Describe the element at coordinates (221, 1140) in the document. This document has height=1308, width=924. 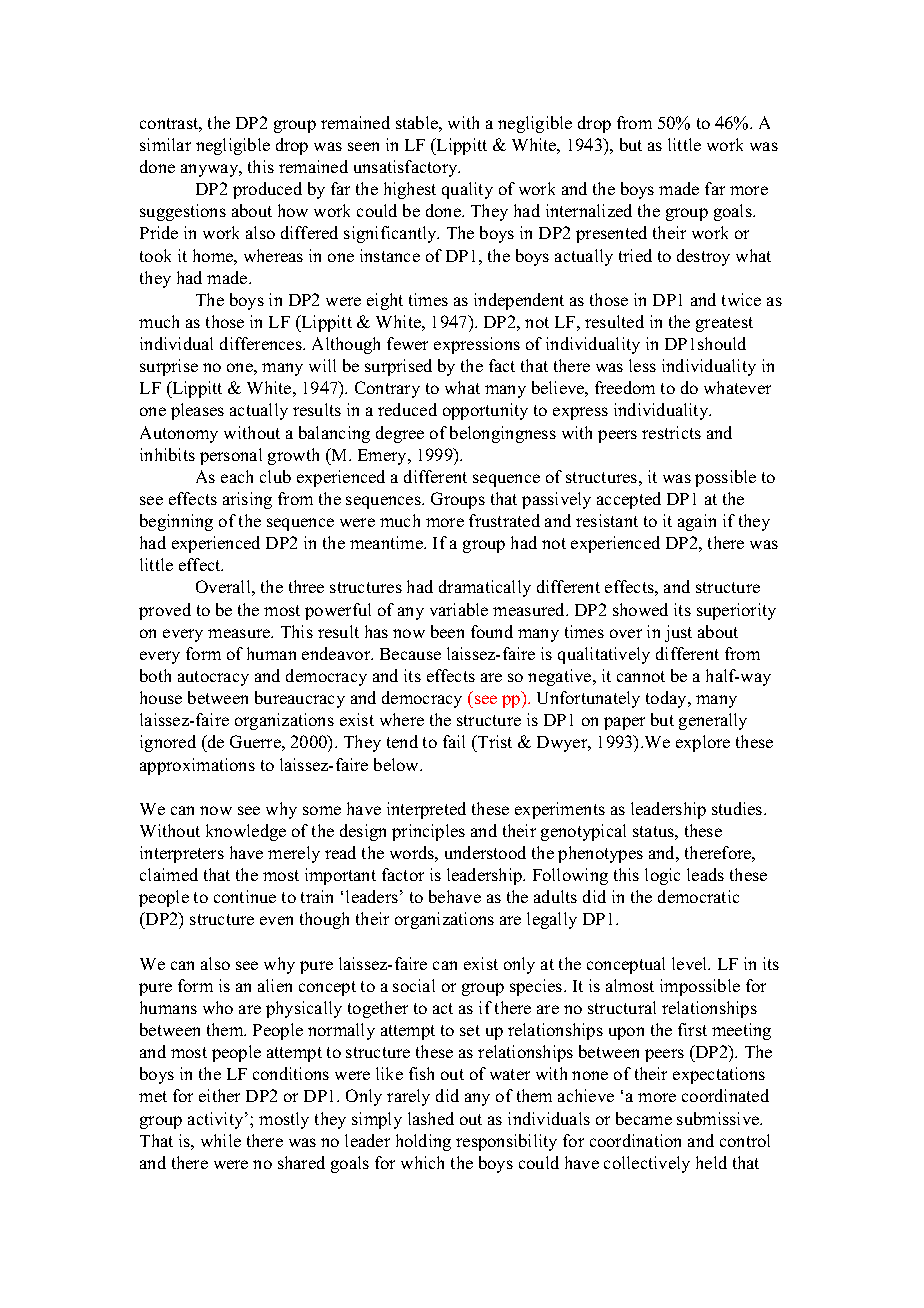
I see `while` at that location.
